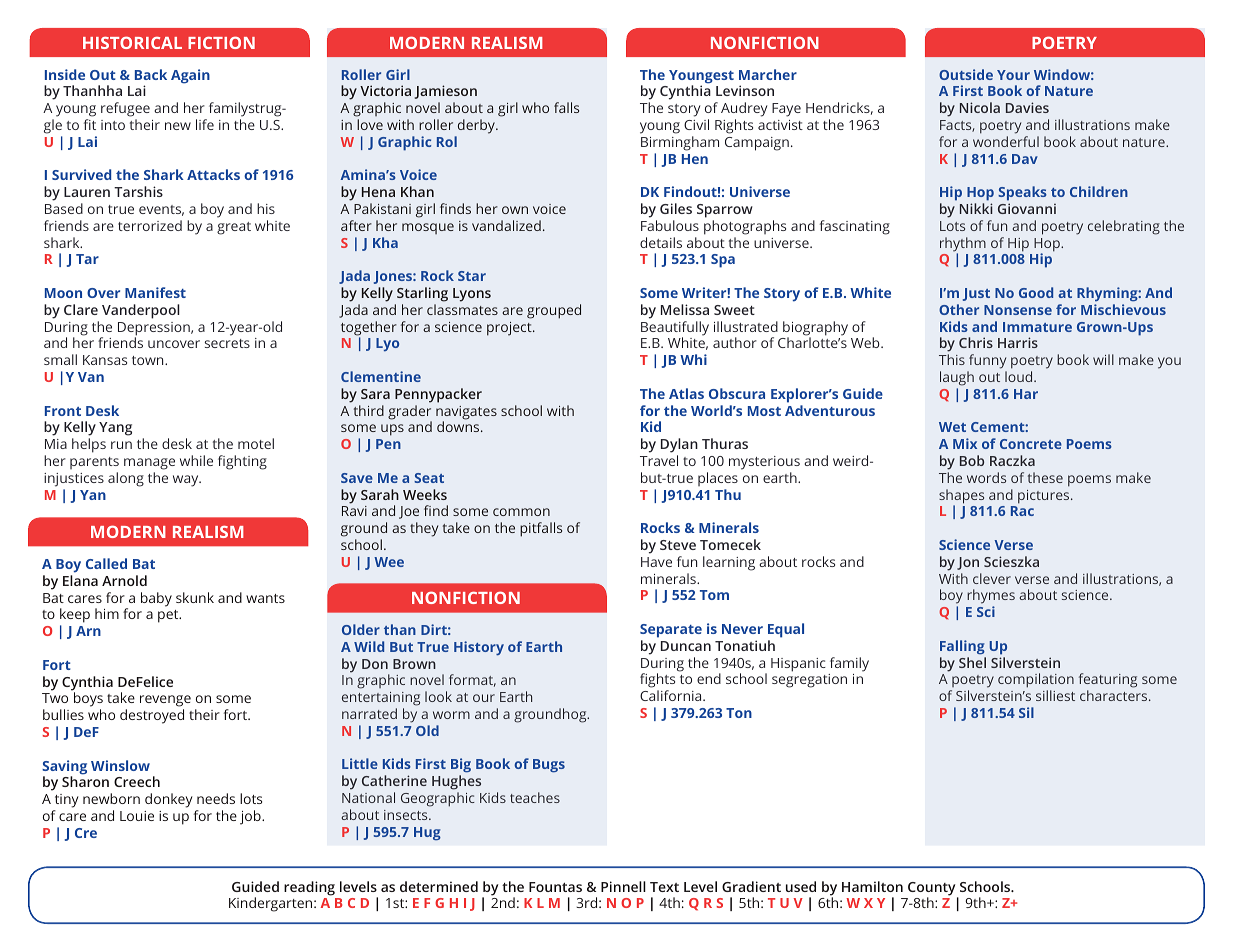 The width and height of the document is (1233, 952). Describe the element at coordinates (190, 76) in the document. I see `Again` at that location.
